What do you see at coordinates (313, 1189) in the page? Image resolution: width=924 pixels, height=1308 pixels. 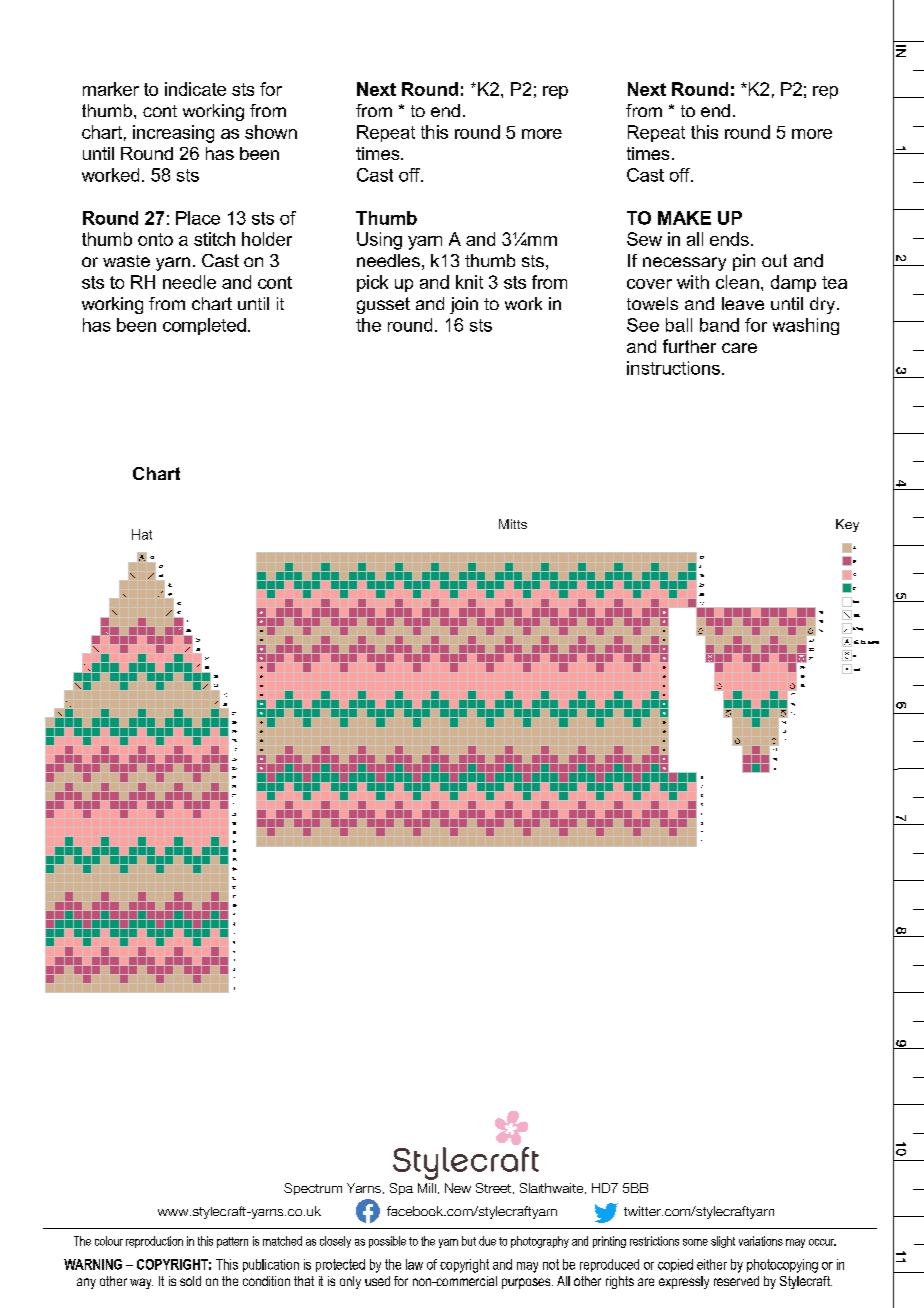 I see `Spectrum` at bounding box center [313, 1189].
